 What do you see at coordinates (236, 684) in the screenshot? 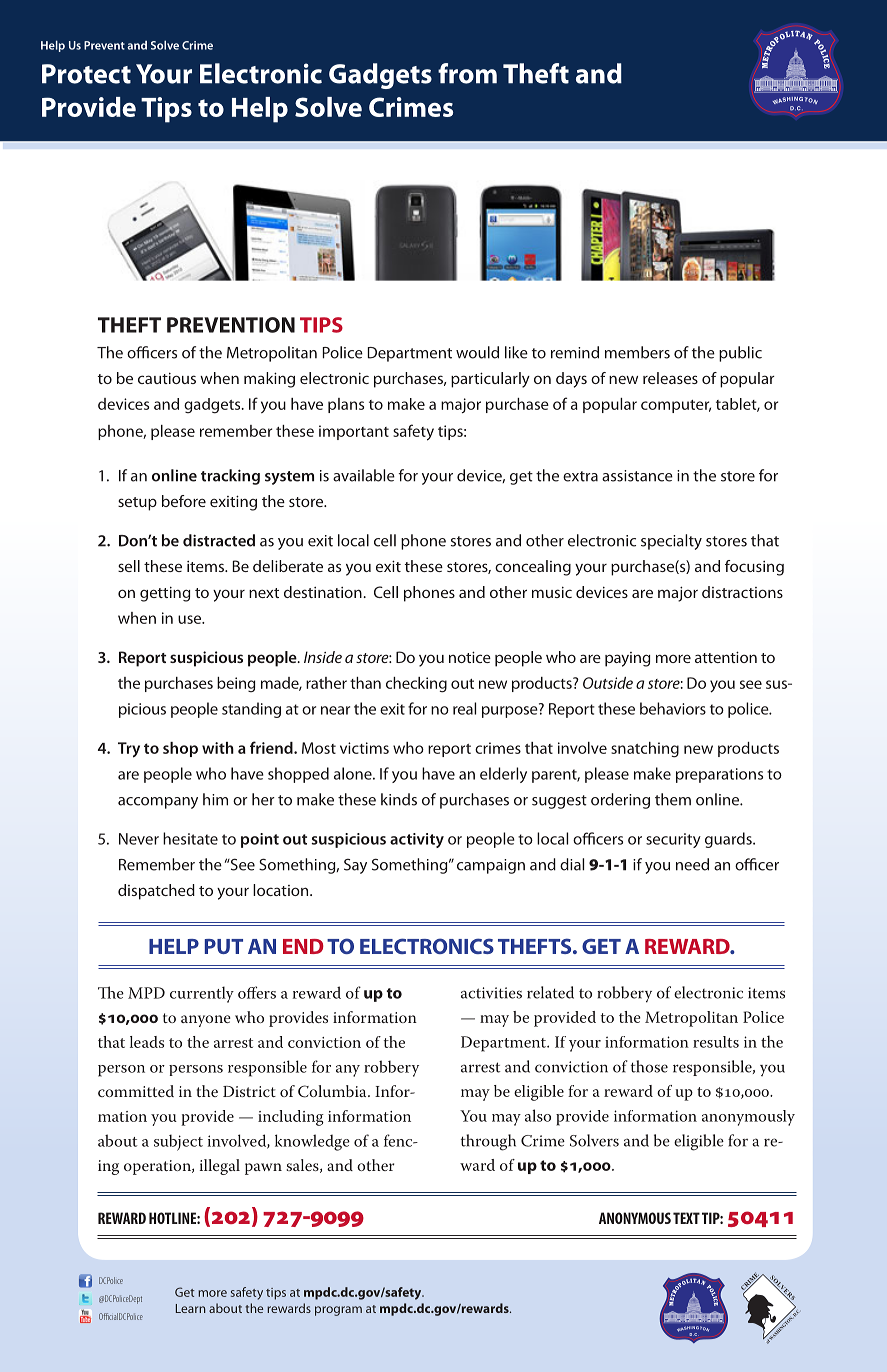
I see `being` at bounding box center [236, 684].
